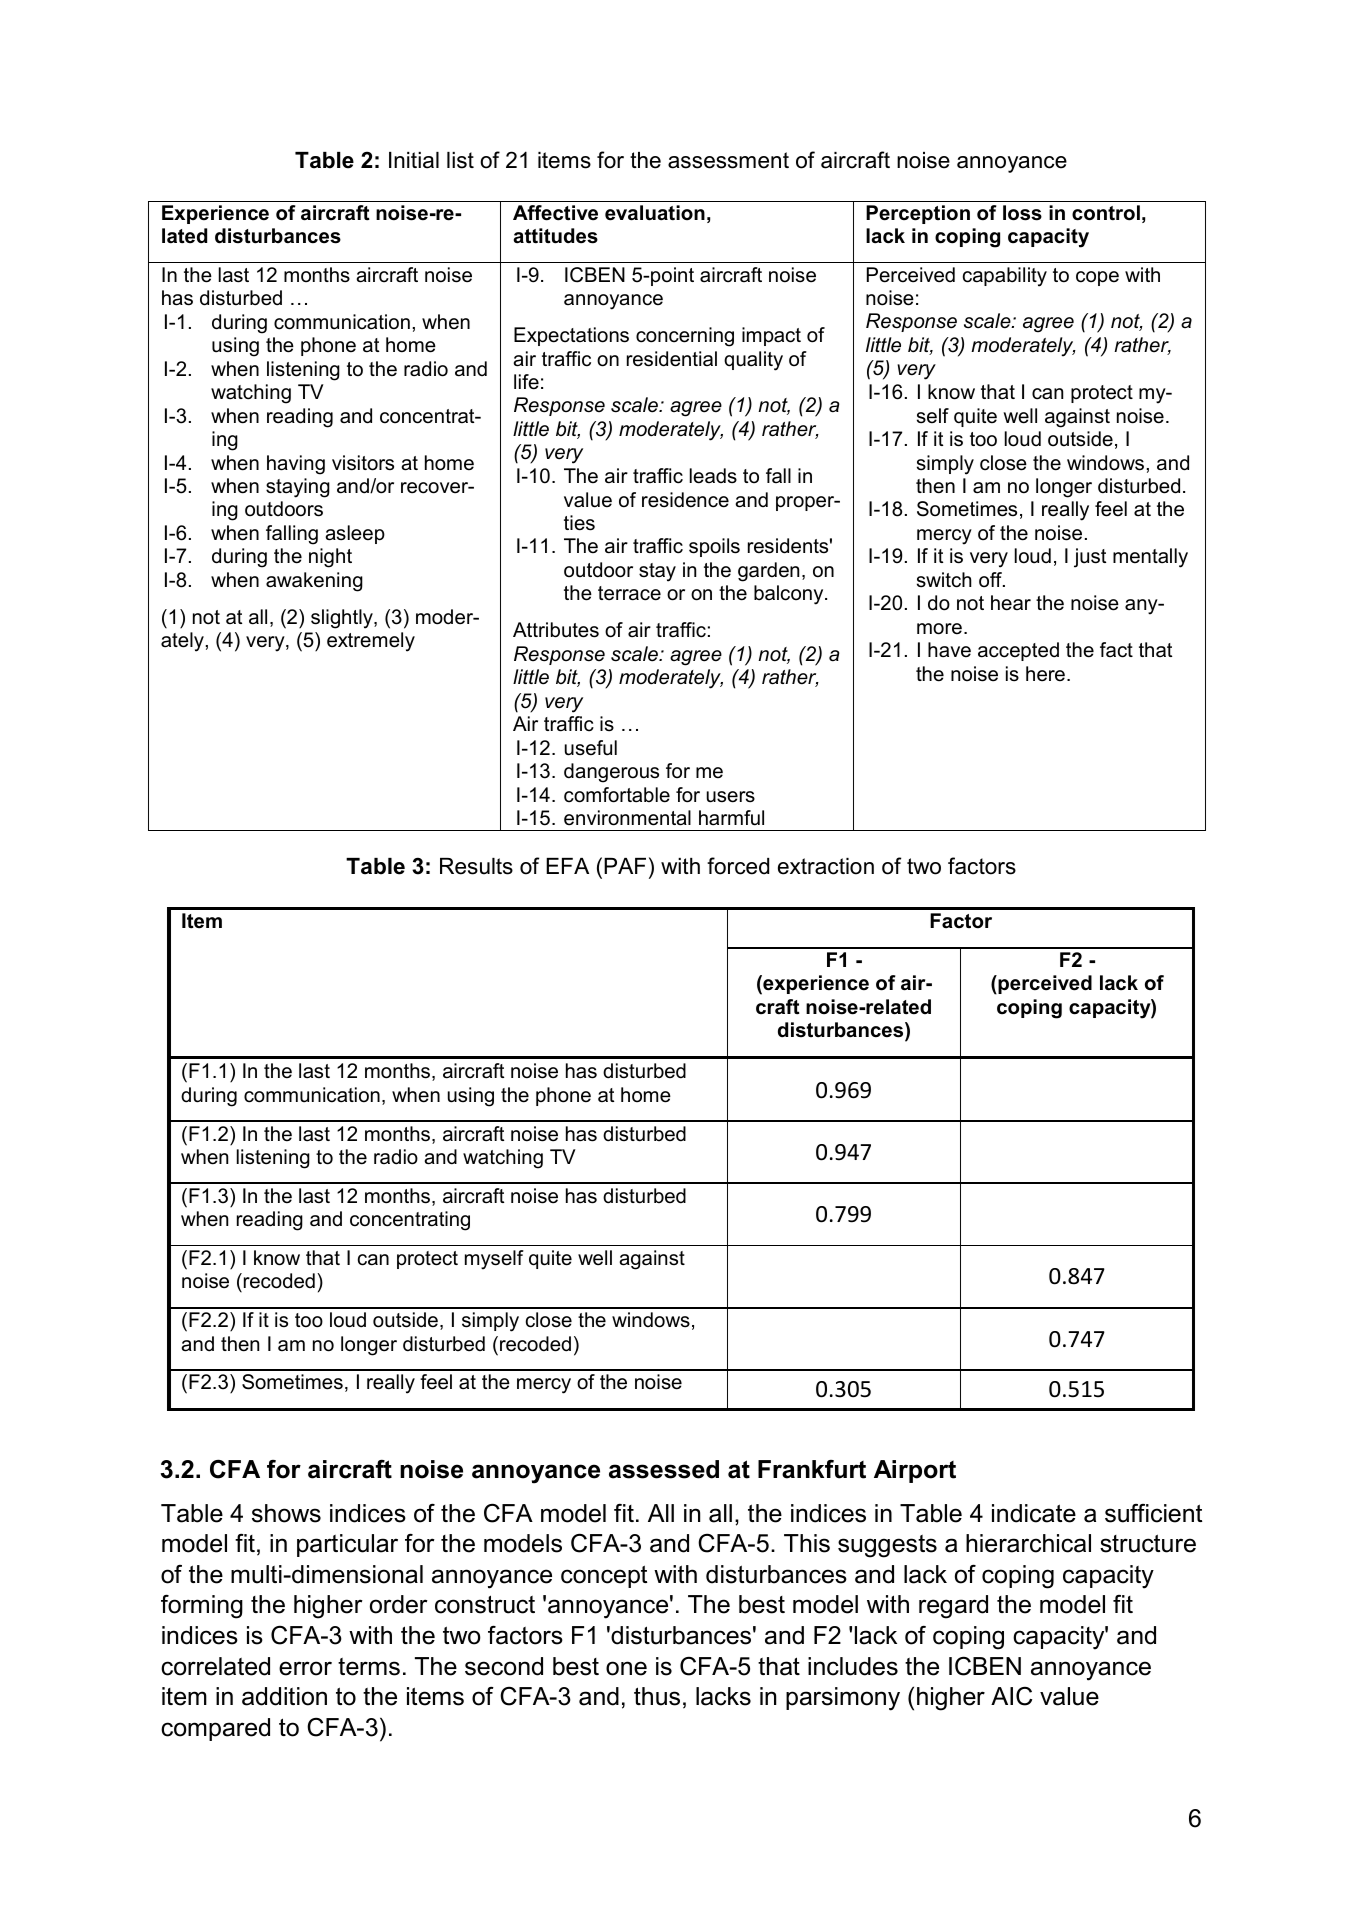 The image size is (1349, 1909). What do you see at coordinates (314, 582) in the screenshot?
I see `awakening` at bounding box center [314, 582].
